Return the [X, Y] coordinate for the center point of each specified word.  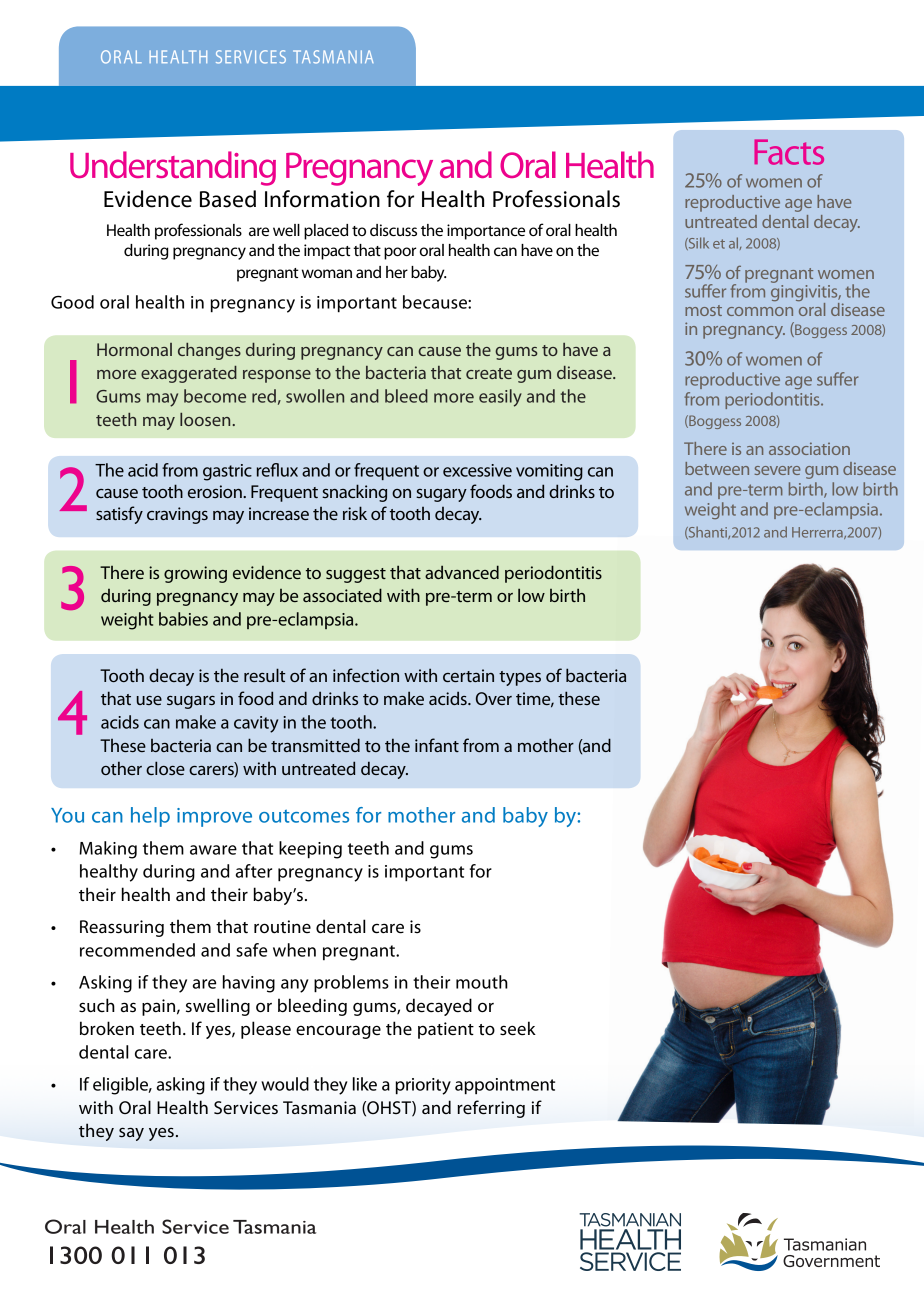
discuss [393, 230]
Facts [789, 152]
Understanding [173, 168]
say [131, 1134]
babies [183, 619]
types [520, 678]
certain [468, 675]
